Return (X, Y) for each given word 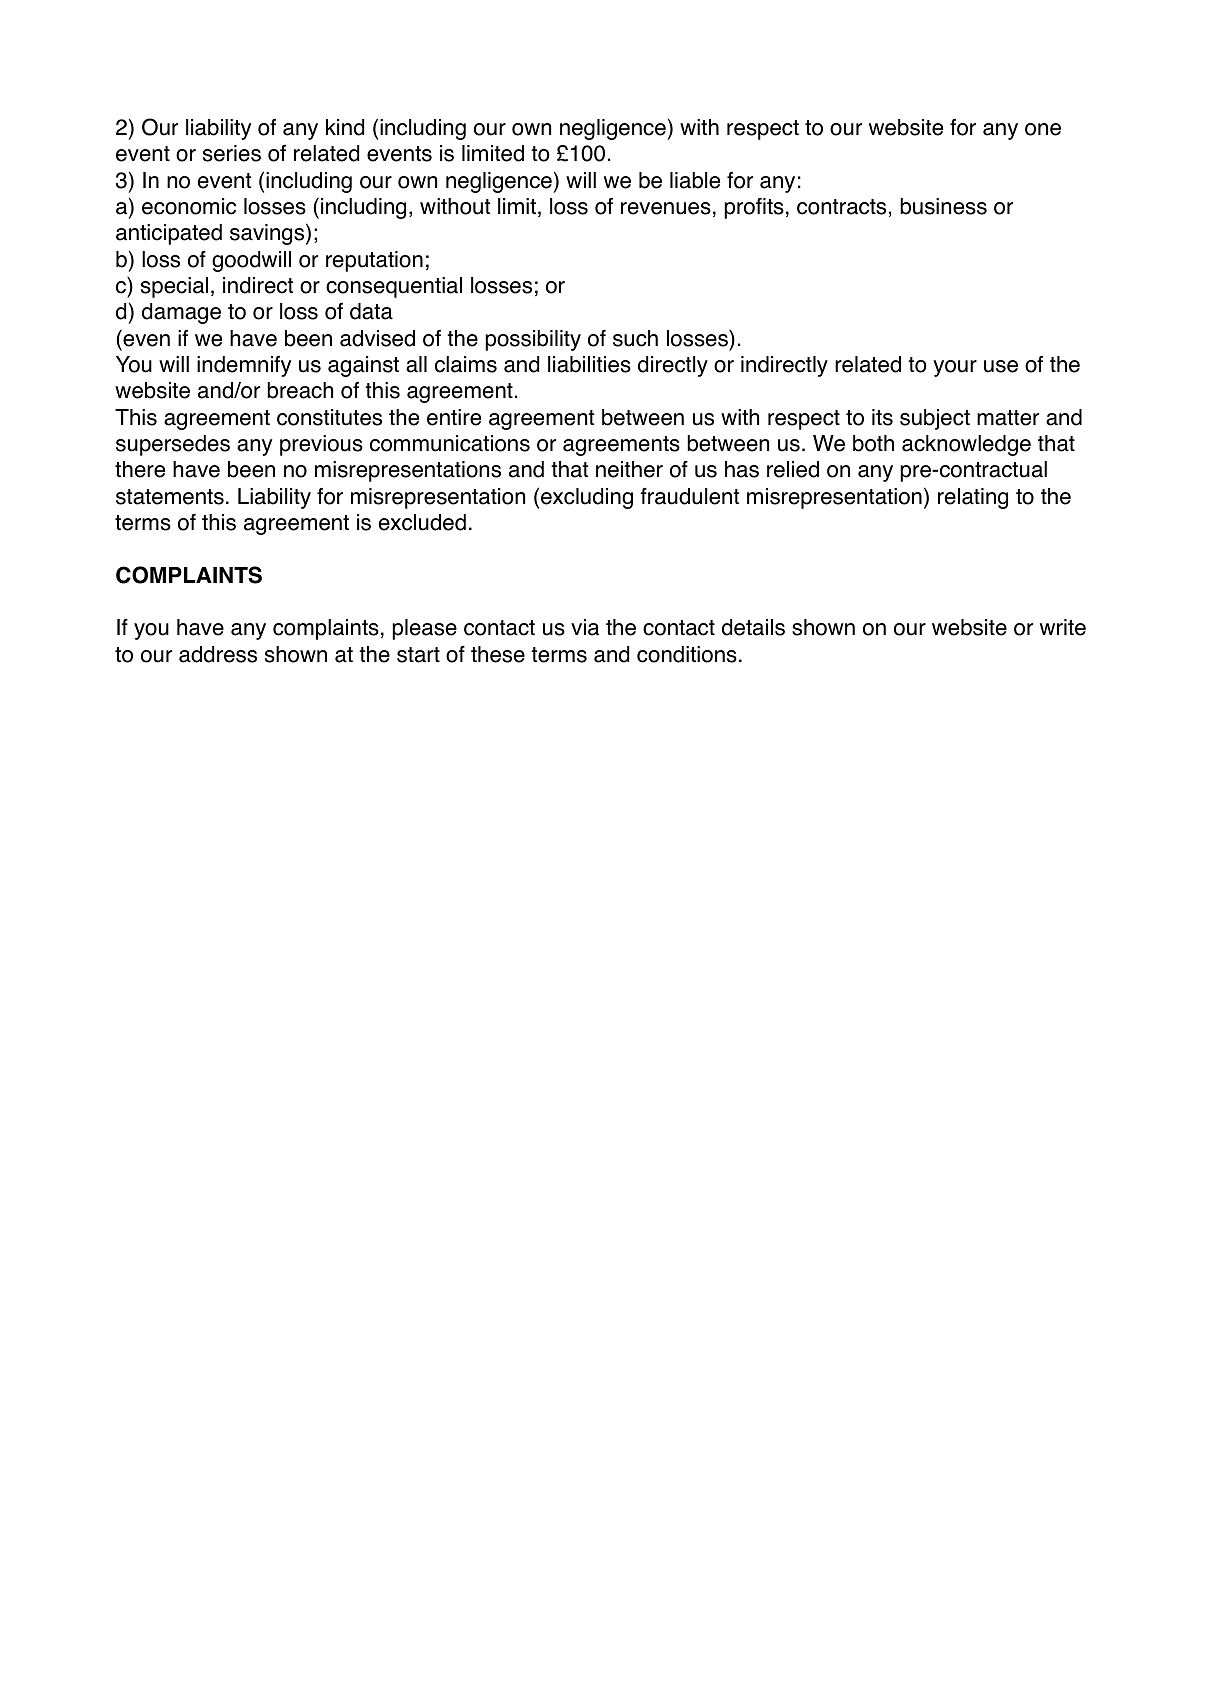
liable (695, 180)
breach (300, 390)
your (955, 368)
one (1043, 129)
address (218, 654)
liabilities (589, 364)
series (232, 153)
